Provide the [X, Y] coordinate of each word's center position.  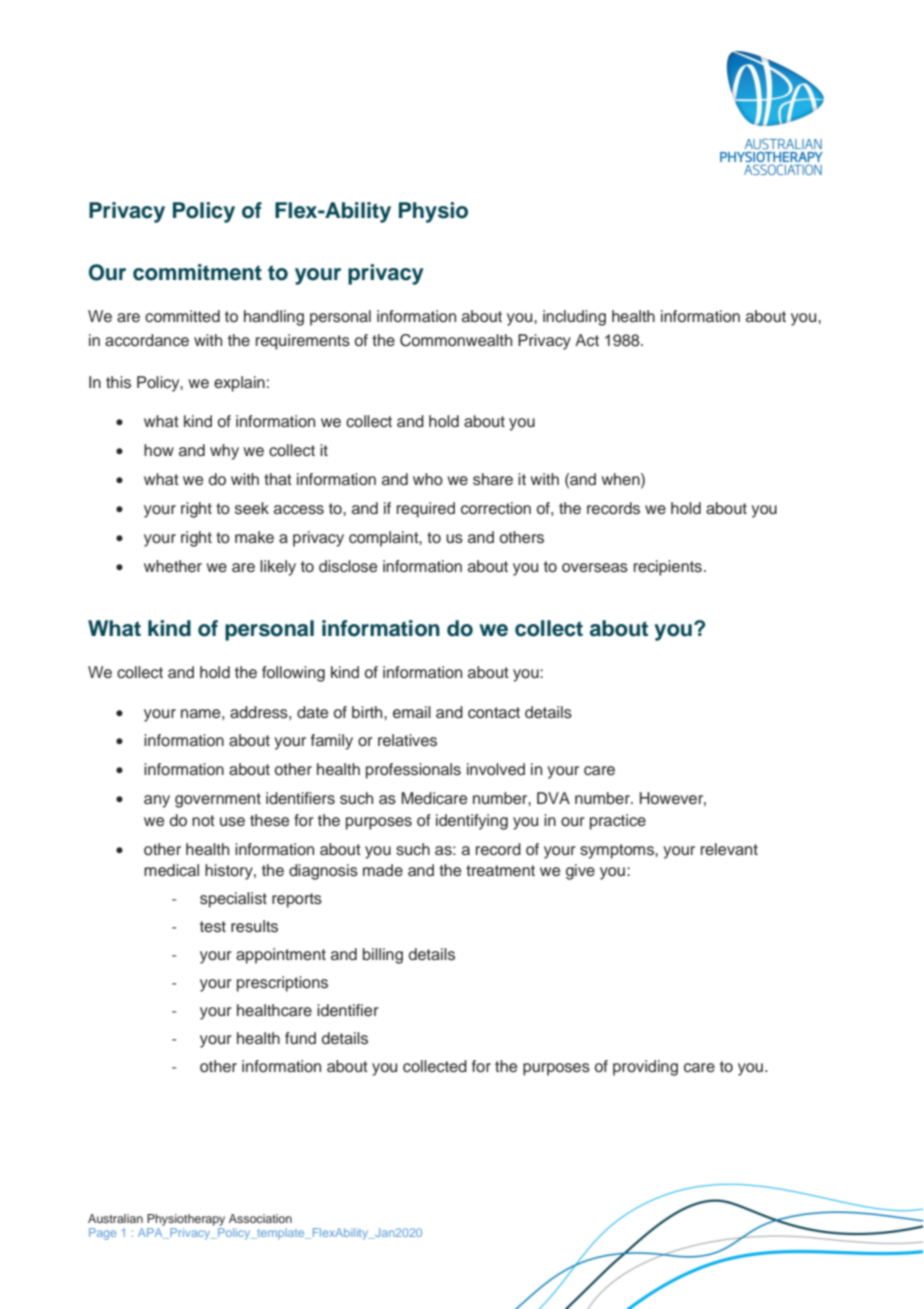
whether [173, 566]
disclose [348, 566]
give [580, 872]
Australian [115, 1218]
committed [182, 316]
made [383, 870]
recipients [668, 568]
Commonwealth [456, 340]
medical [171, 870]
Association [260, 1218]
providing [645, 1068]
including [574, 318]
